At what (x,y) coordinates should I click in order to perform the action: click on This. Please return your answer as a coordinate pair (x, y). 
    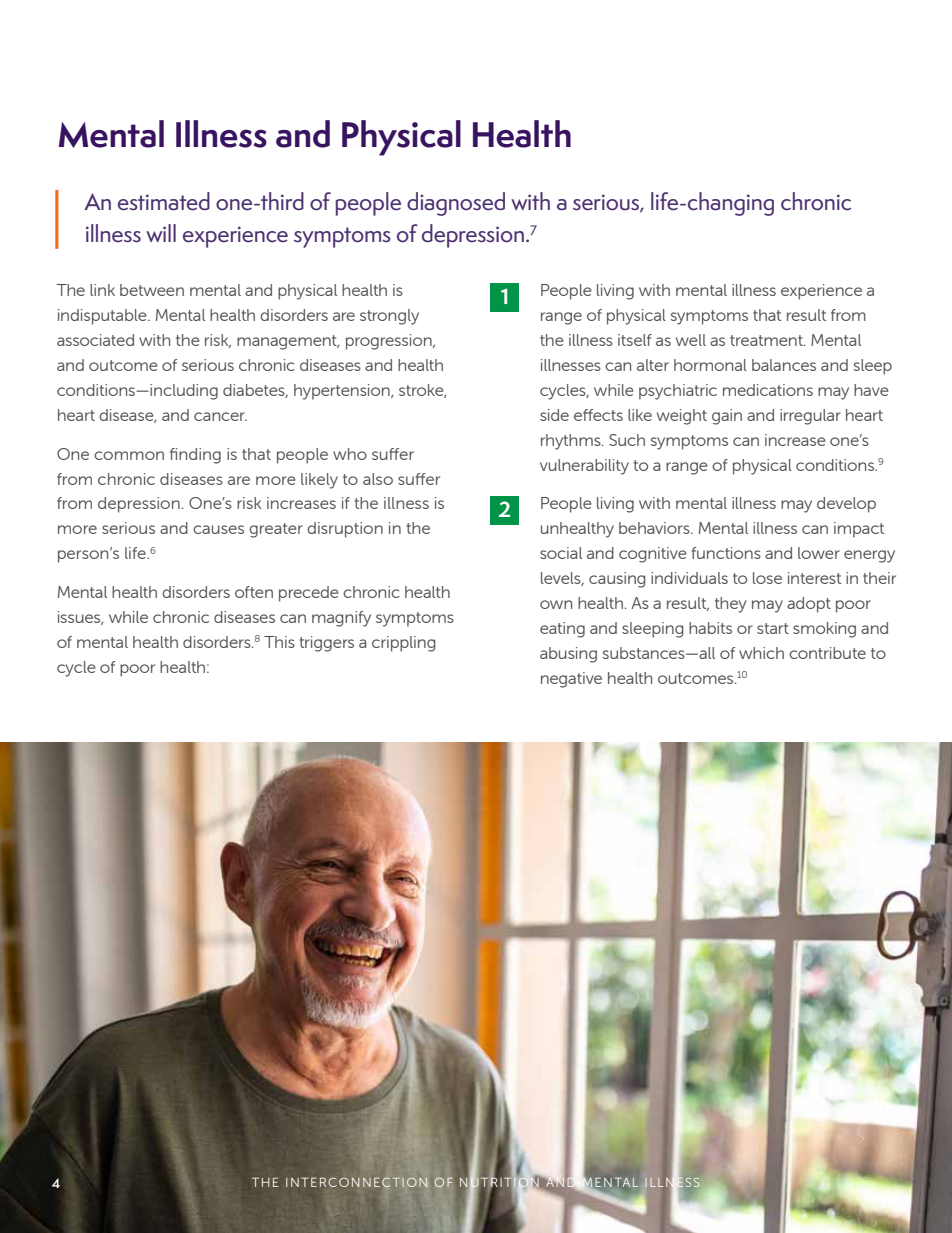
    Looking at the image, I should click on (279, 642).
